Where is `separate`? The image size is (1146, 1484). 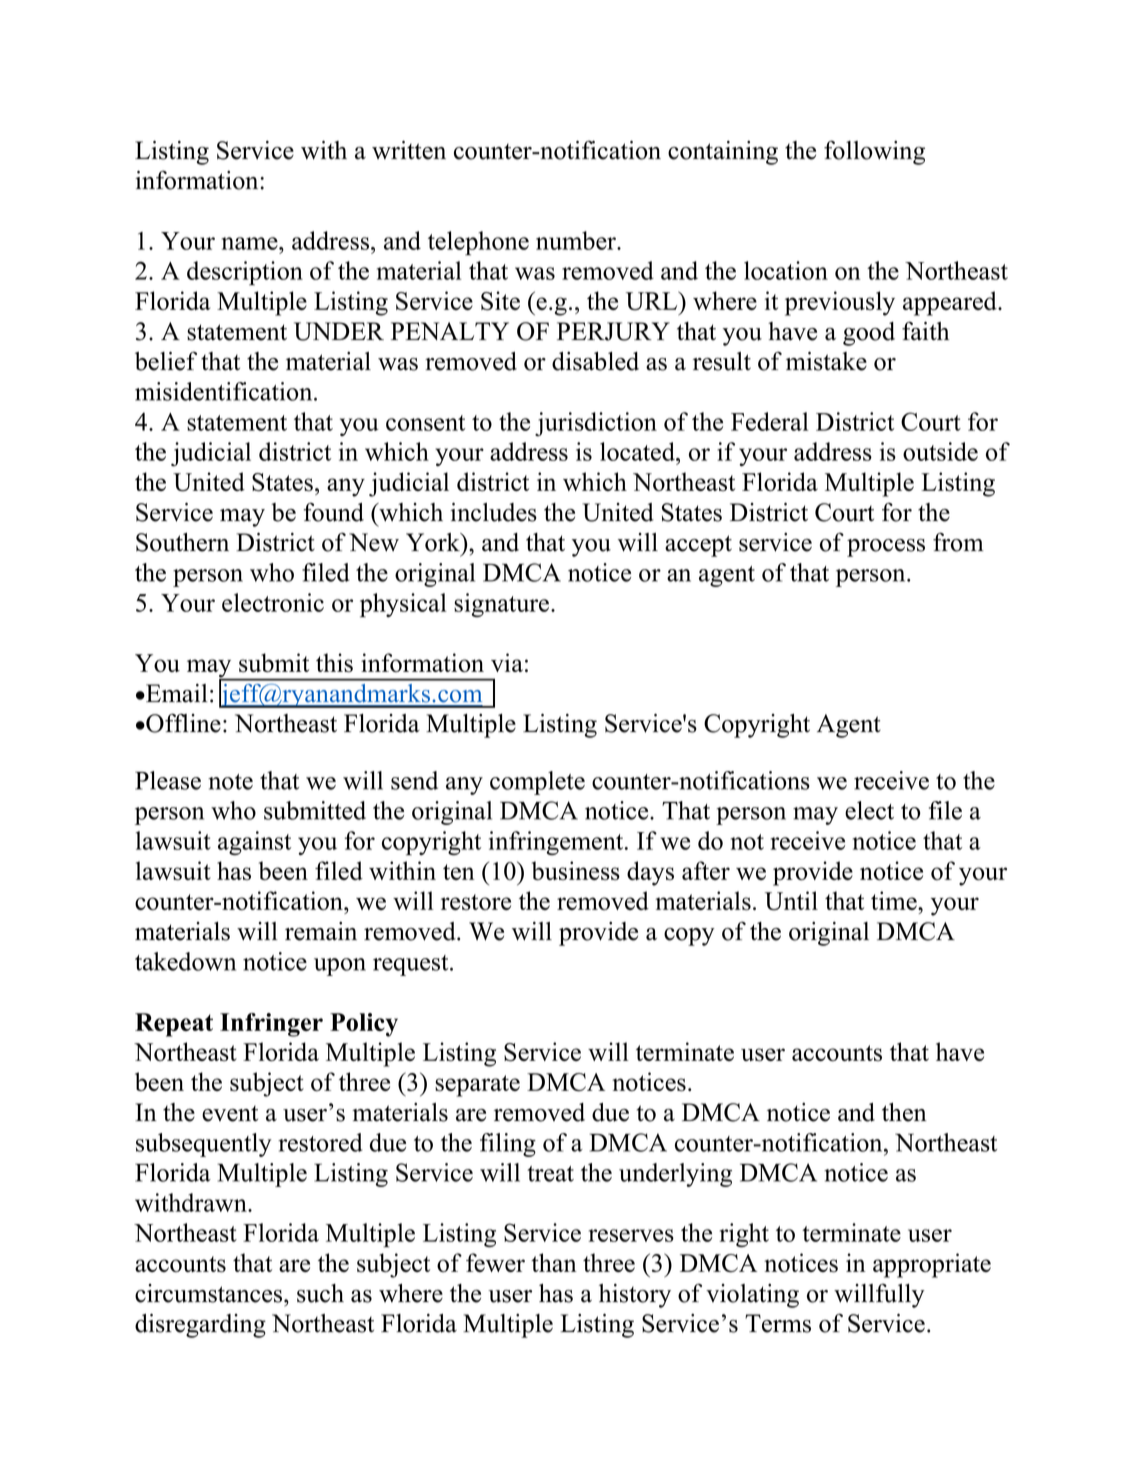 separate is located at coordinates (477, 1086).
